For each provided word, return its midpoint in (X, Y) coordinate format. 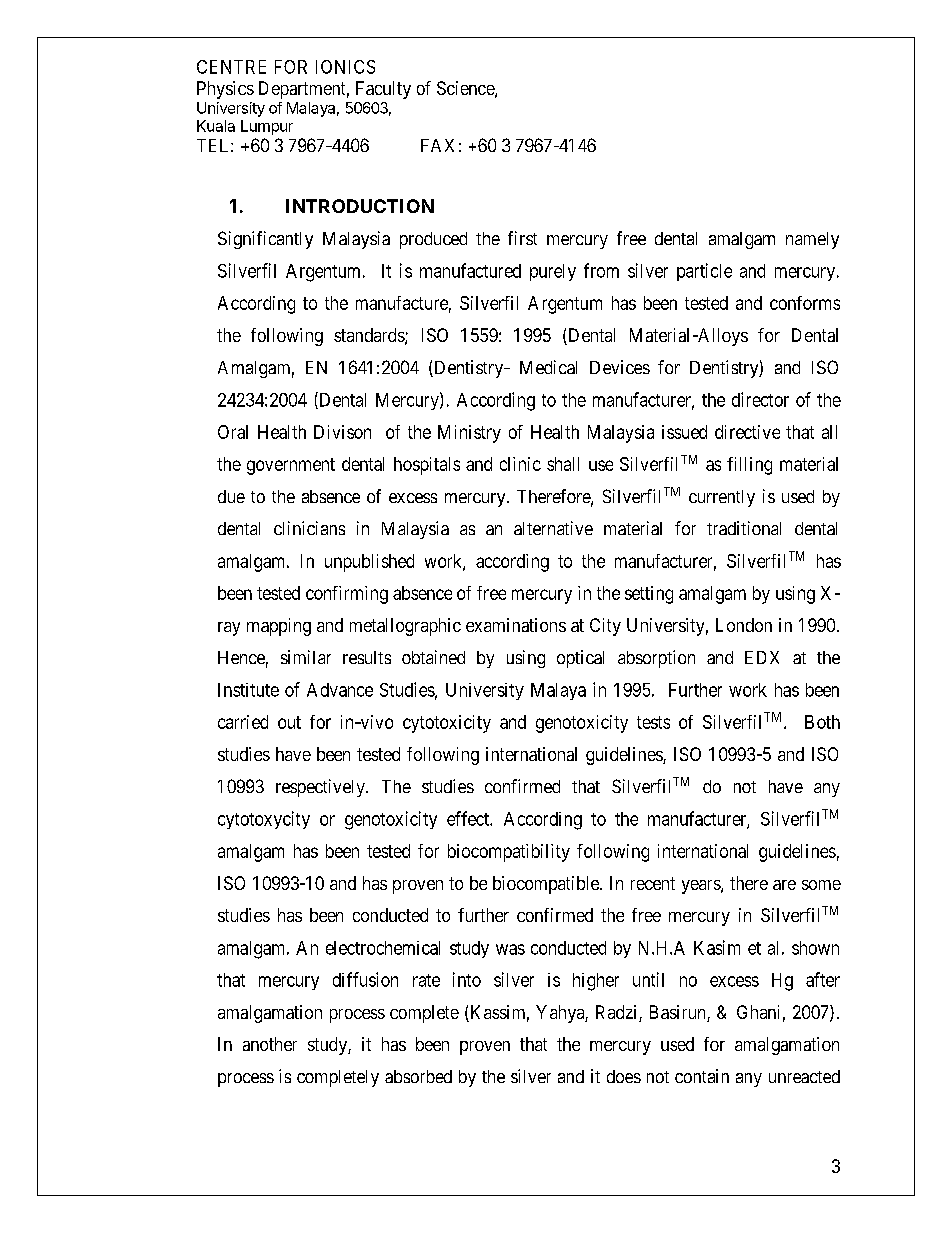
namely (812, 240)
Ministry (469, 434)
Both (822, 722)
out (289, 722)
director (760, 399)
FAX (437, 145)
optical (580, 659)
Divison (342, 432)
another (270, 1044)
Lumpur (267, 127)
